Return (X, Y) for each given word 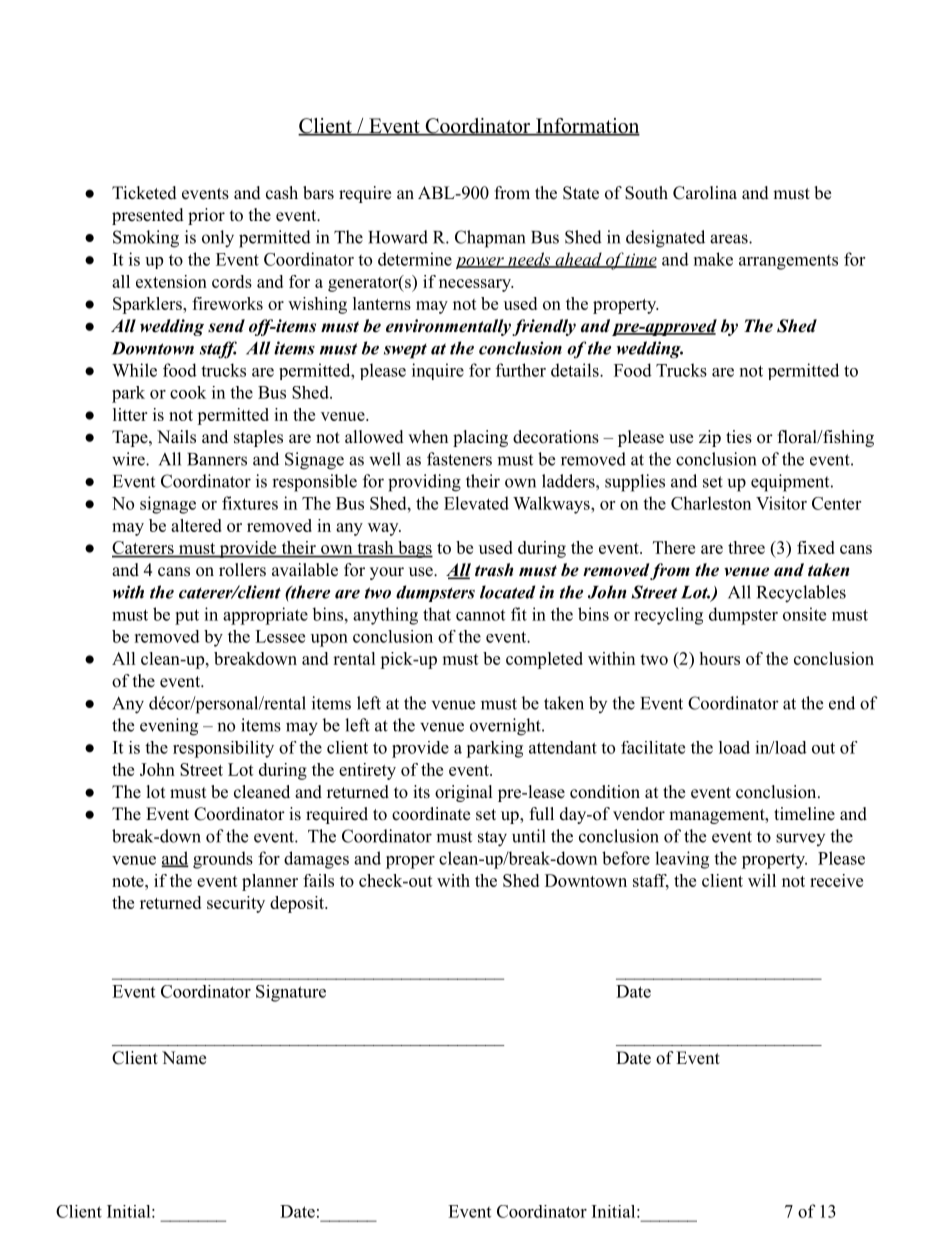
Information (587, 127)
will (762, 880)
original (464, 793)
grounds (223, 860)
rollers (242, 570)
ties (739, 437)
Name (184, 1058)
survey (800, 839)
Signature (291, 993)
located (507, 592)
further (521, 370)
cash (282, 193)
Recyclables (801, 594)
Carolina (705, 193)
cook (188, 392)
